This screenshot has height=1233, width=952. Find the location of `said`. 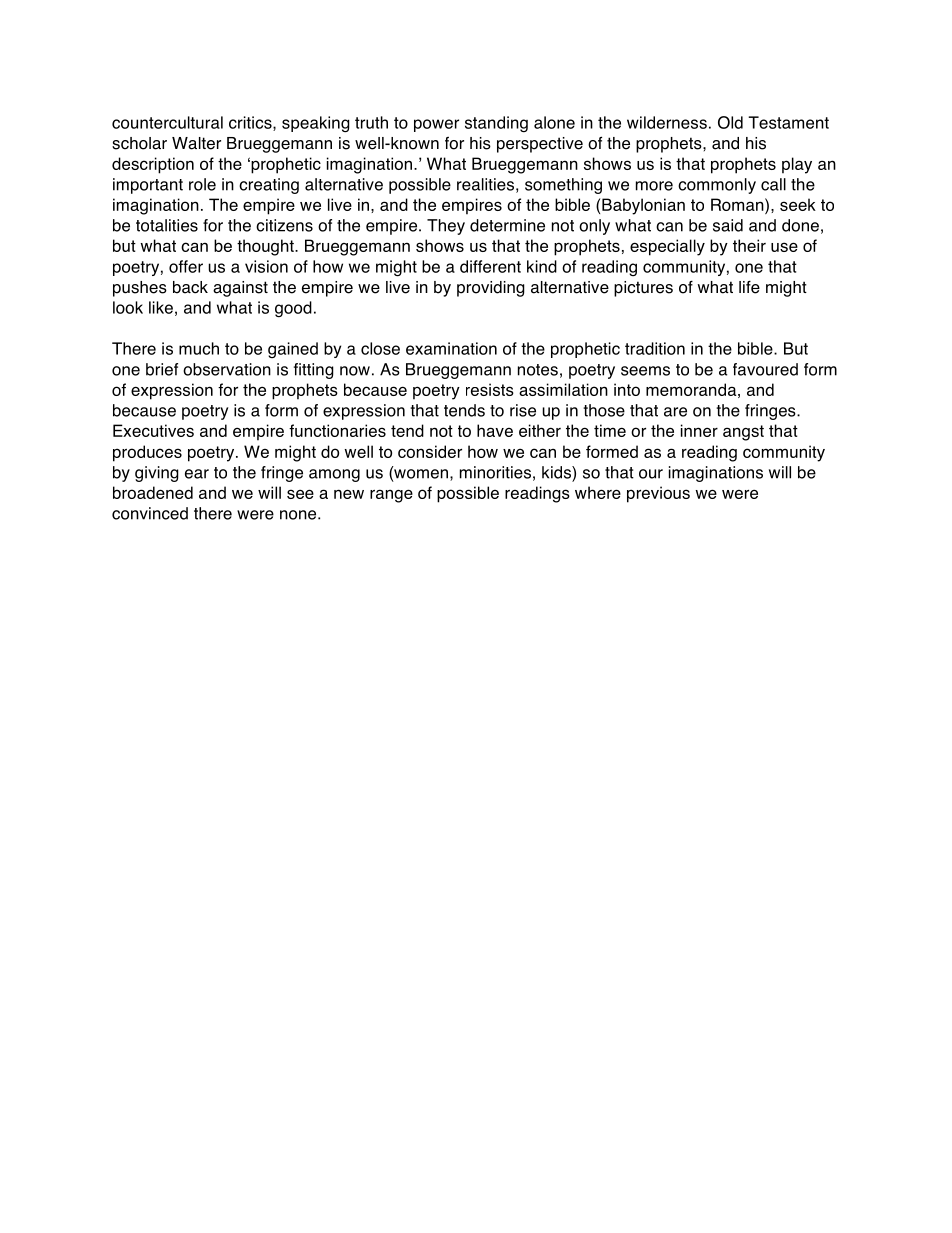

said is located at coordinates (728, 225).
